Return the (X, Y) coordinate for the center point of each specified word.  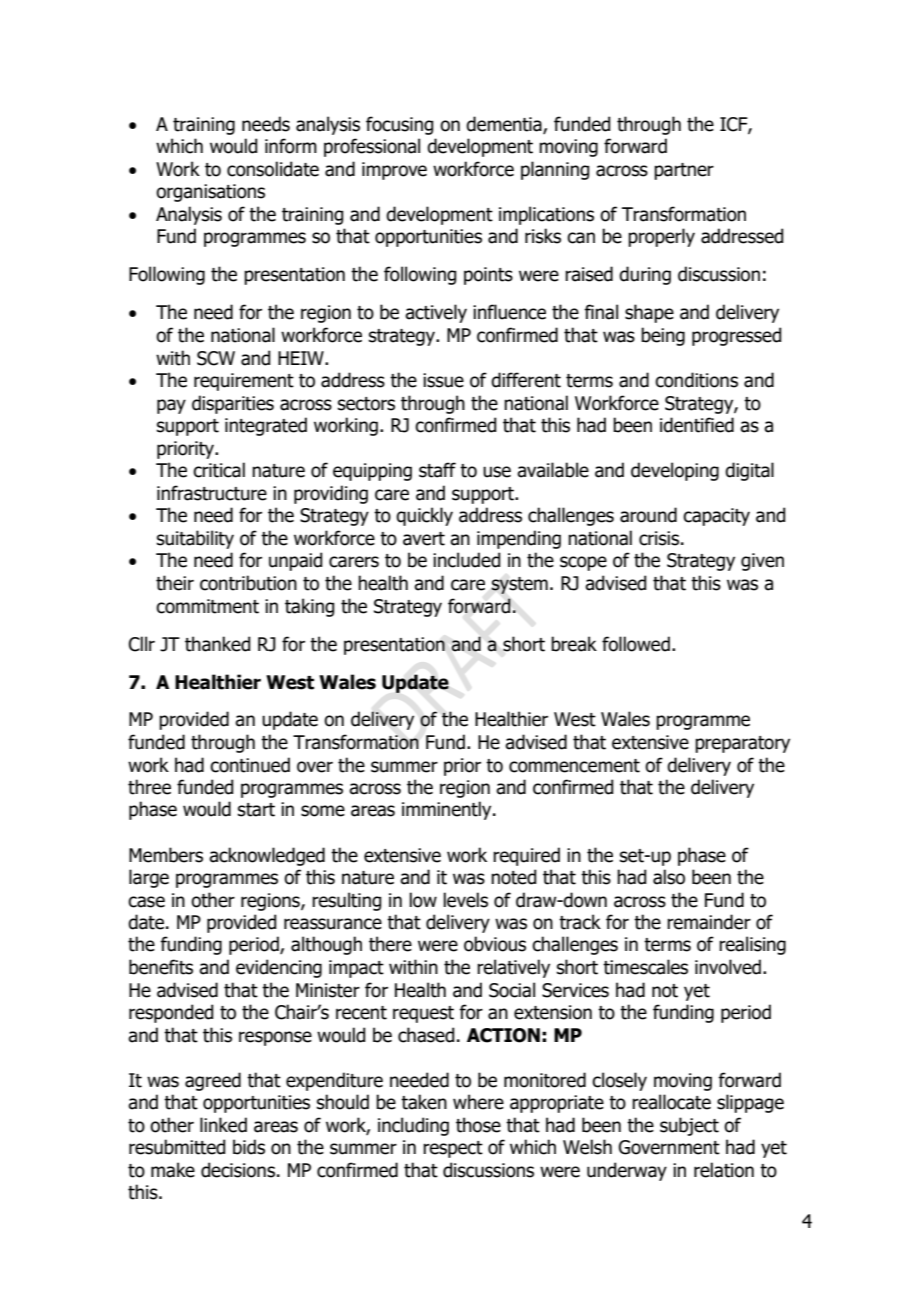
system (519, 585)
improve (394, 171)
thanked (217, 644)
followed (636, 644)
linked (223, 1125)
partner (684, 171)
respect (453, 1149)
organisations (210, 193)
